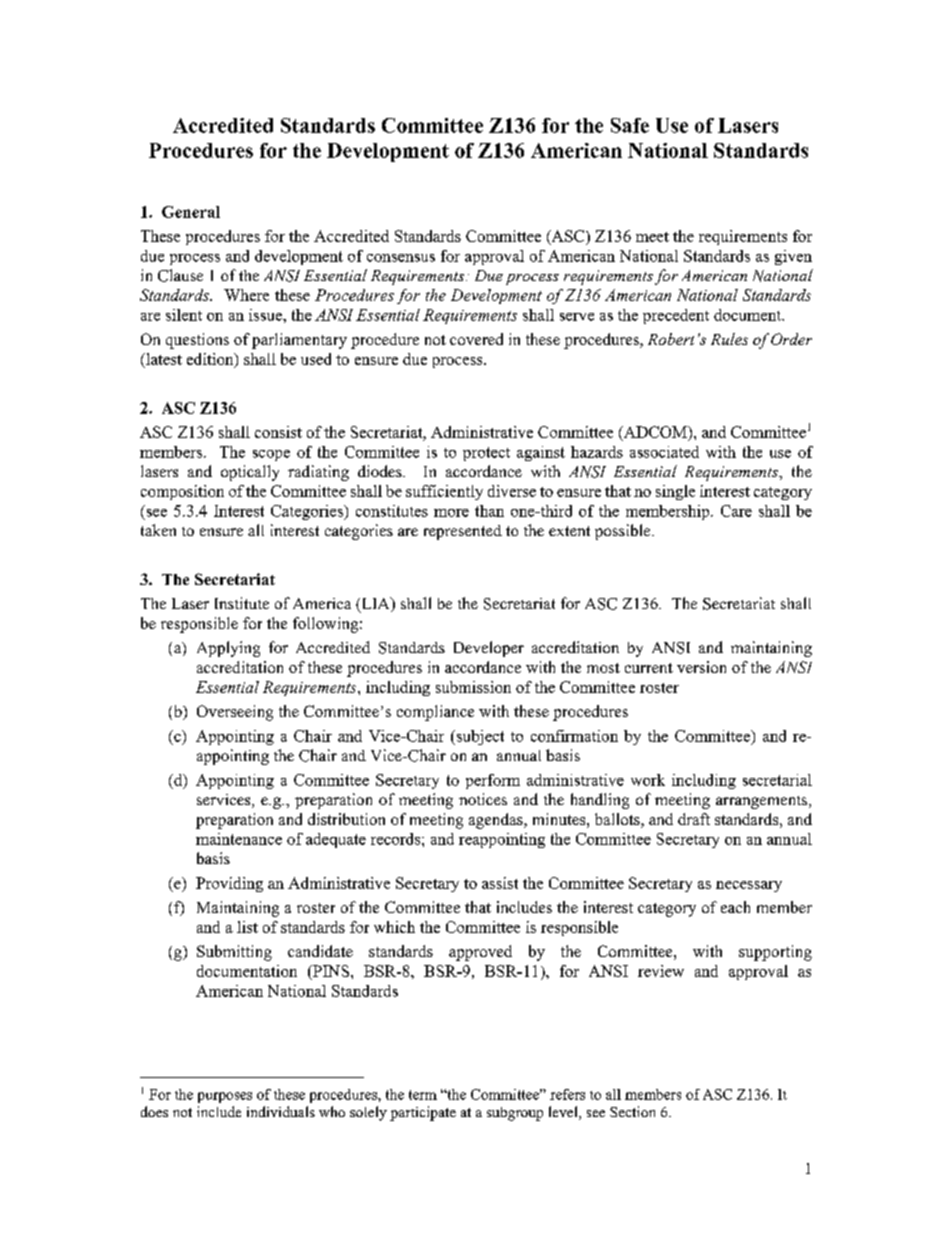  What do you see at coordinates (630, 125) in the screenshot?
I see `Safe` at bounding box center [630, 125].
